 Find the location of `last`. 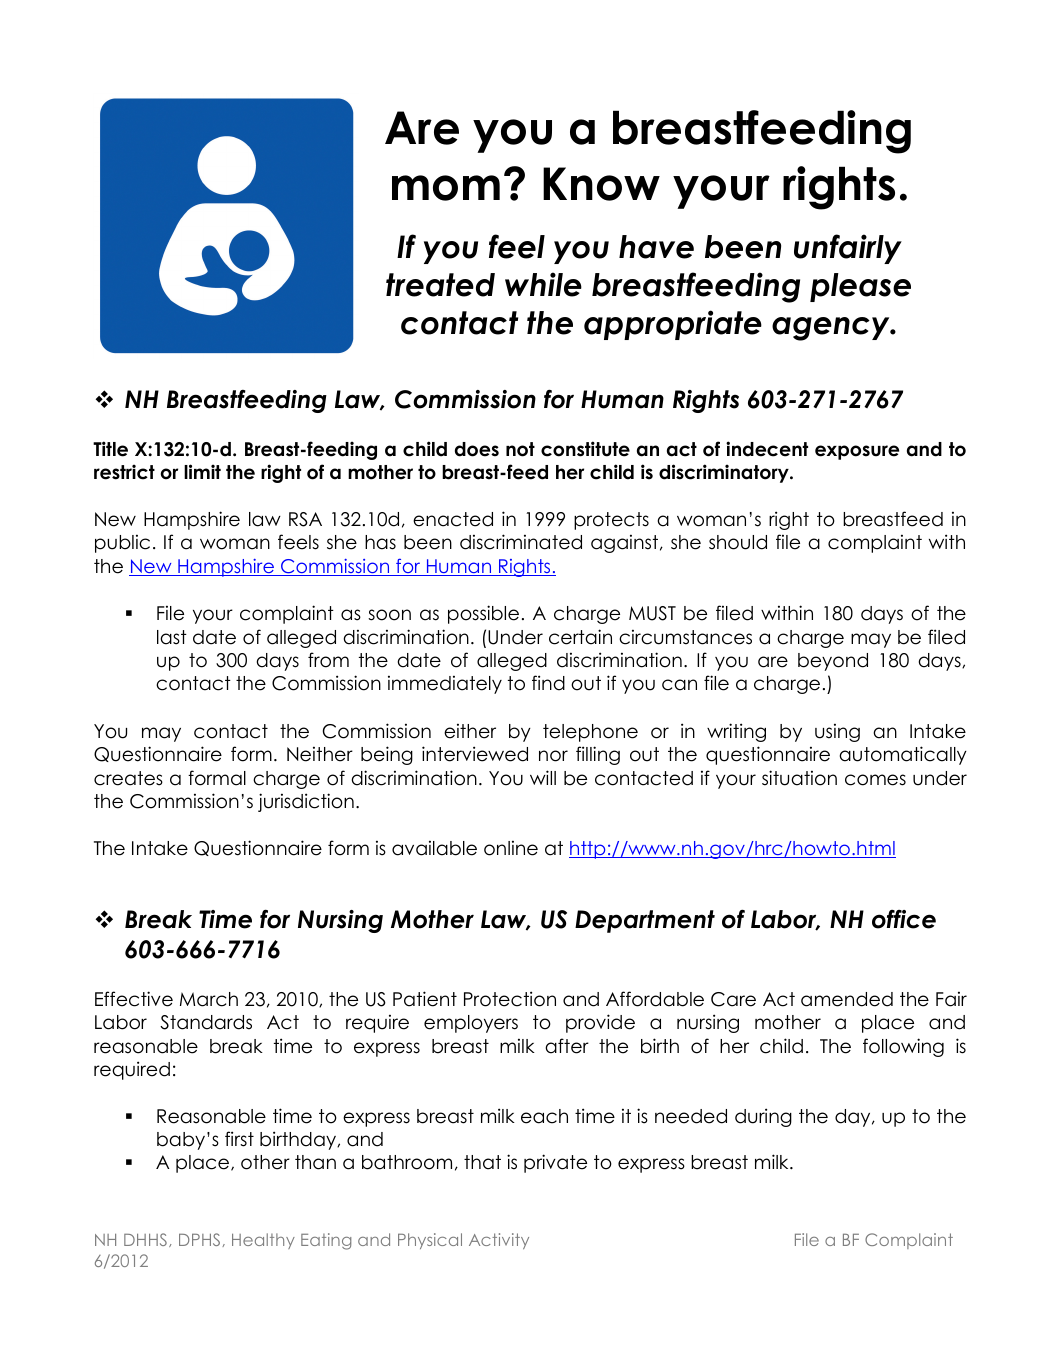

last is located at coordinates (172, 637).
